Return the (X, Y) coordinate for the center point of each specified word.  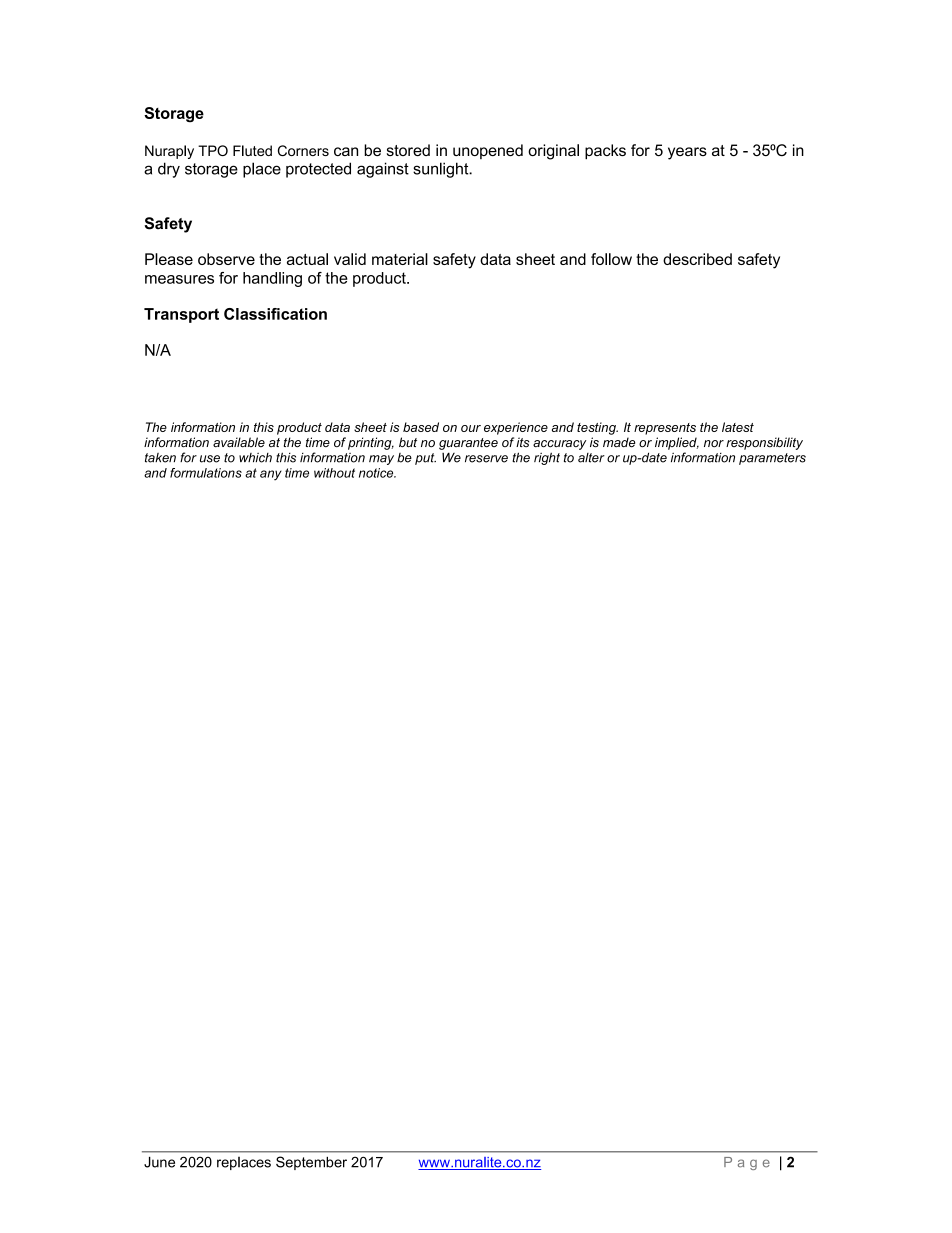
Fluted (252, 150)
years (687, 153)
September (311, 1163)
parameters (772, 459)
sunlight (442, 170)
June (159, 1162)
